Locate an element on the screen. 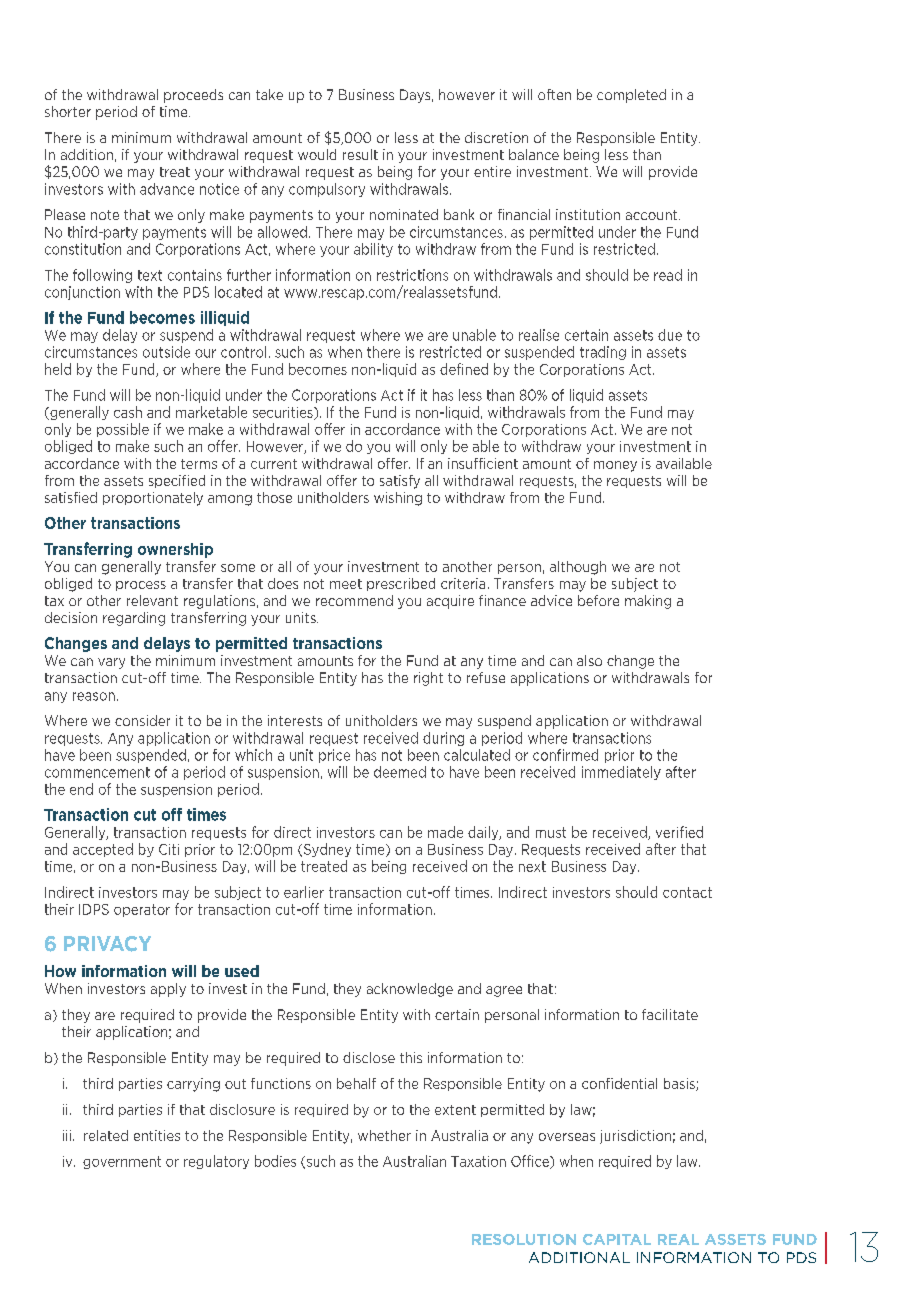  money is located at coordinates (615, 466).
